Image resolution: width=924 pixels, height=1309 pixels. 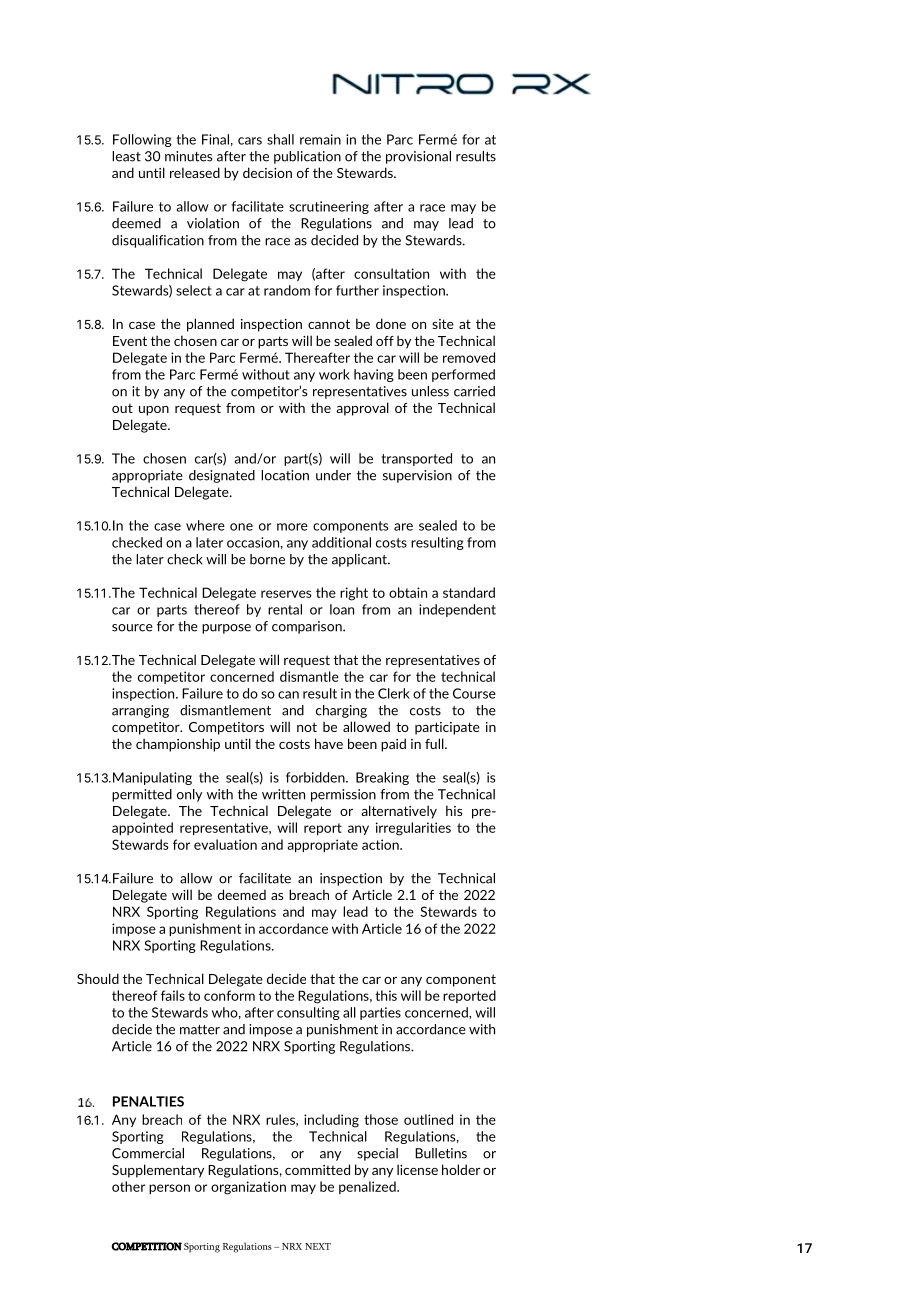 I want to click on location, so click(x=285, y=475).
